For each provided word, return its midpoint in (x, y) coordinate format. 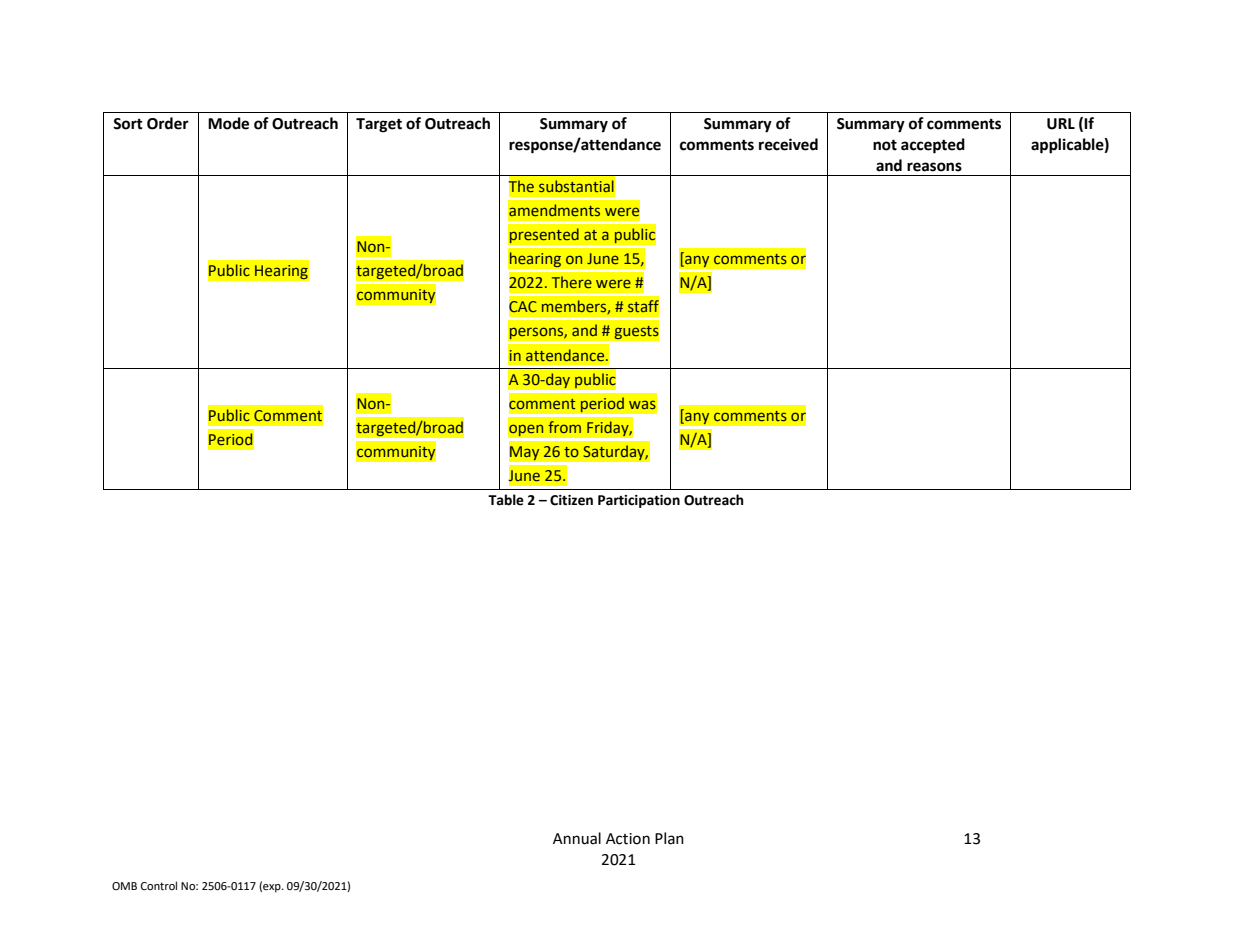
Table (506, 500)
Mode (228, 123)
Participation (639, 501)
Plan (669, 838)
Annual (577, 838)
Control (159, 885)
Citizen (571, 500)
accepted (933, 146)
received (788, 144)
